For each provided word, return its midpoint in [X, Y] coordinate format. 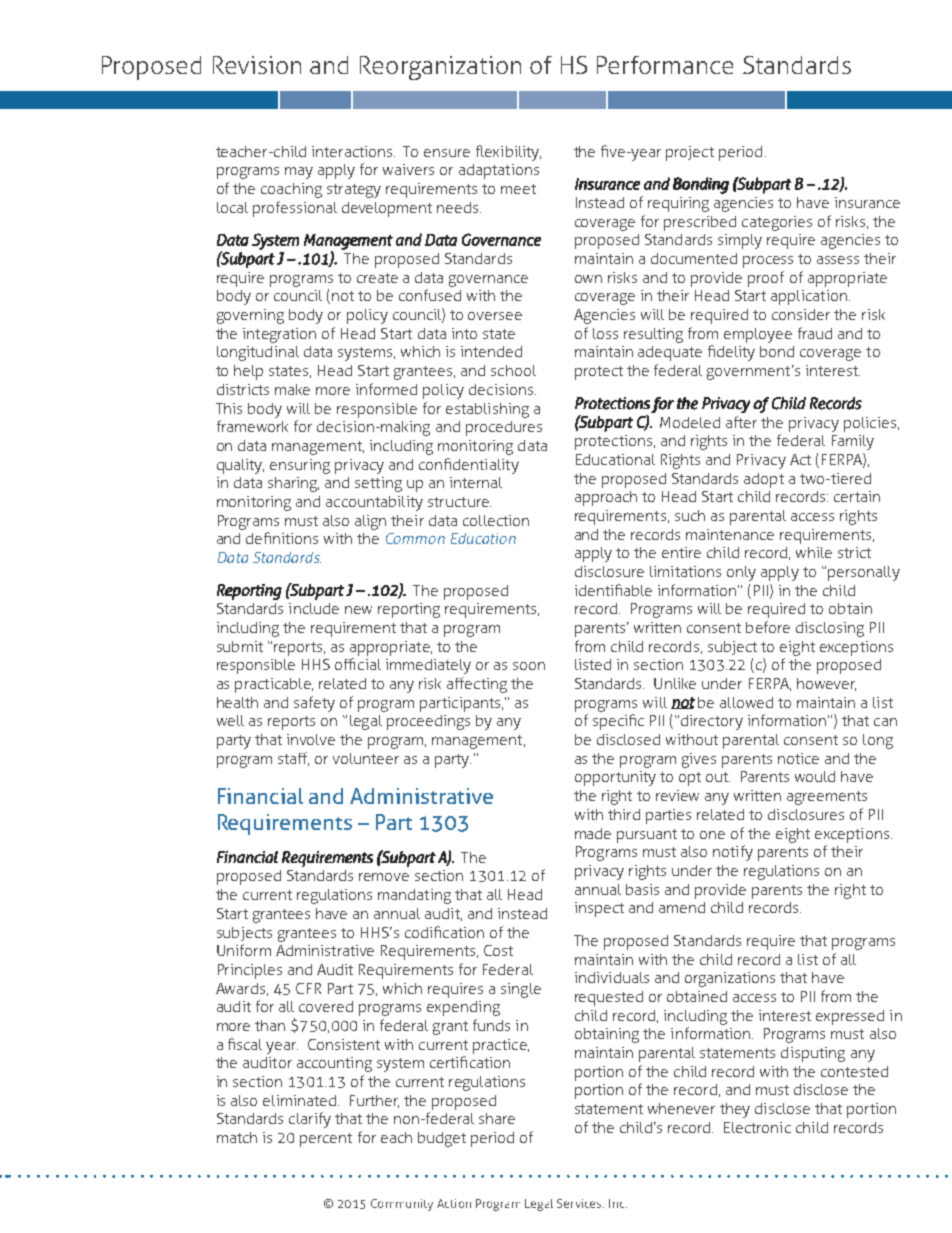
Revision [257, 65]
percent [326, 1140]
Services [580, 1203]
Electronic [757, 1127]
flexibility [508, 153]
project [690, 153]
